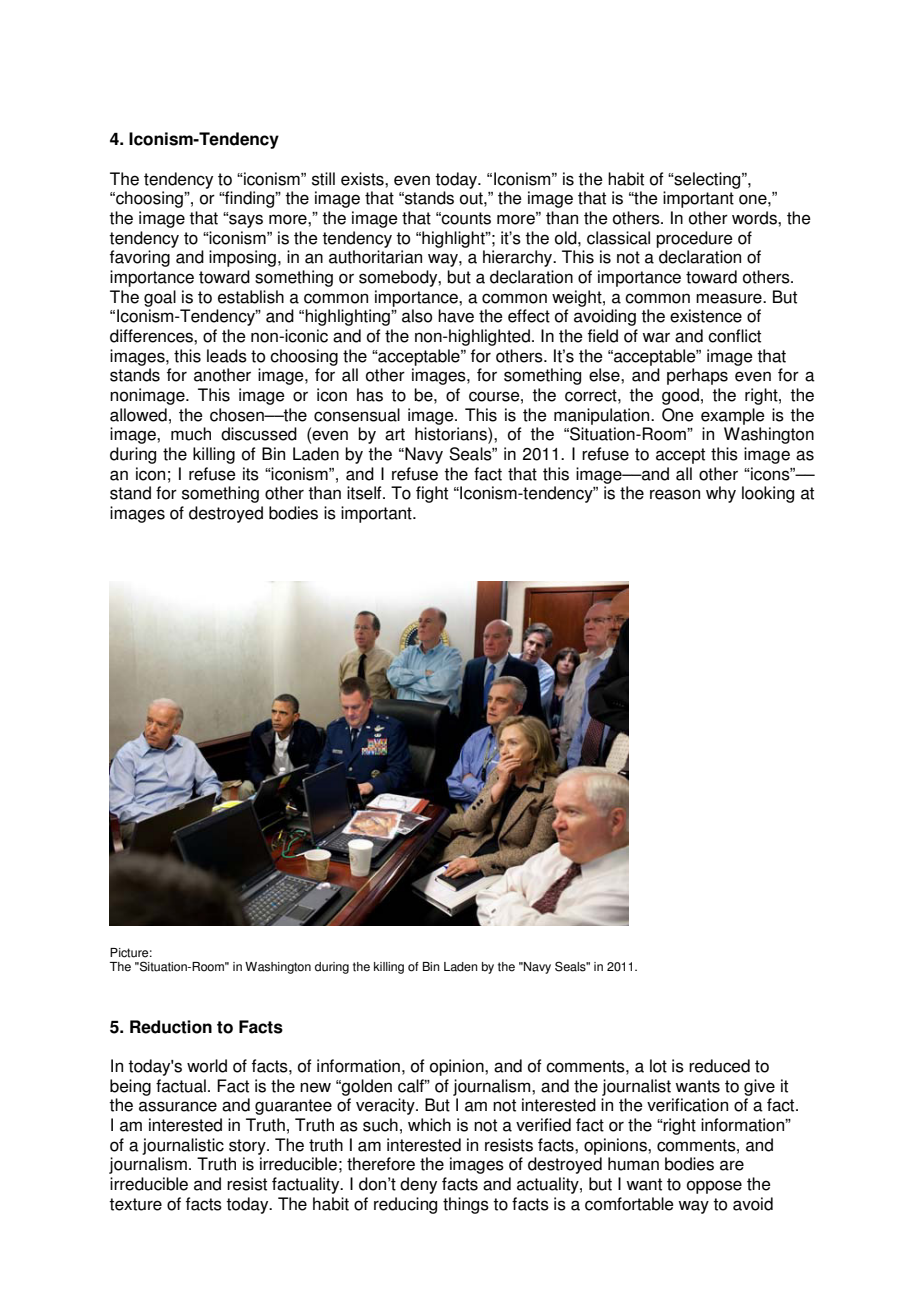 This screenshot has height=1308, width=924. What do you see at coordinates (714, 1187) in the screenshot?
I see `oppose` at bounding box center [714, 1187].
